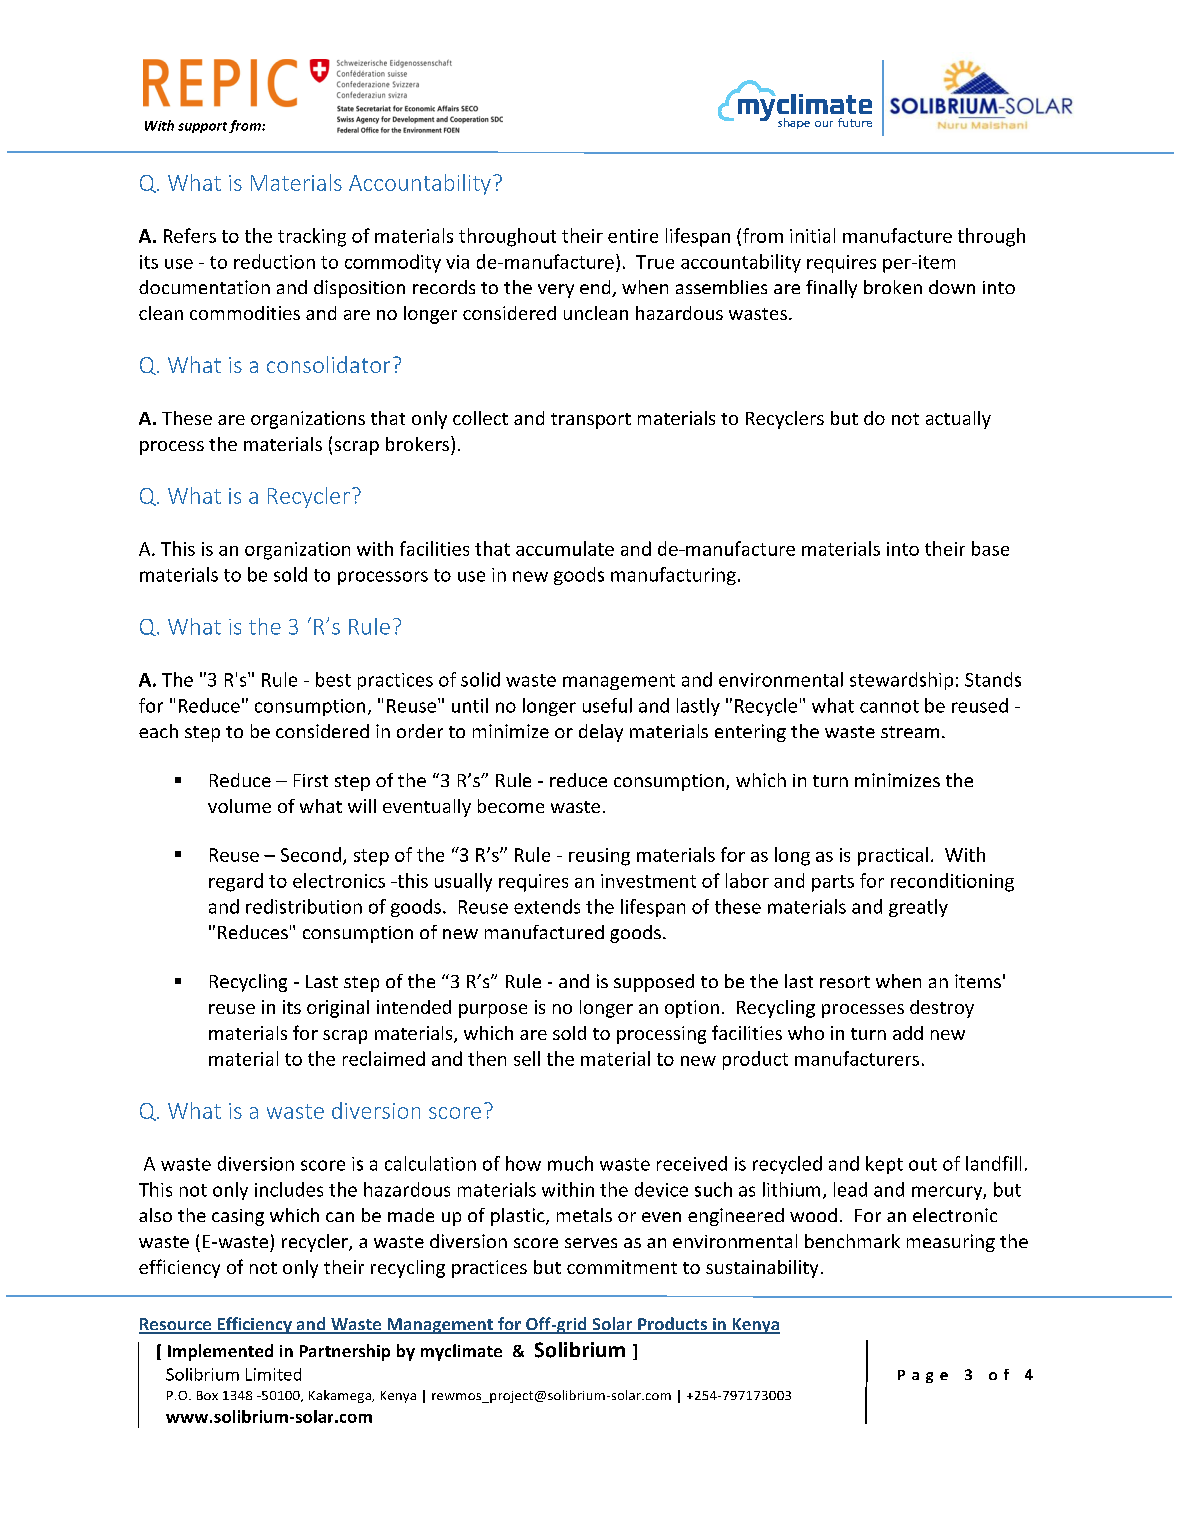  I want to click on add, so click(908, 1033).
